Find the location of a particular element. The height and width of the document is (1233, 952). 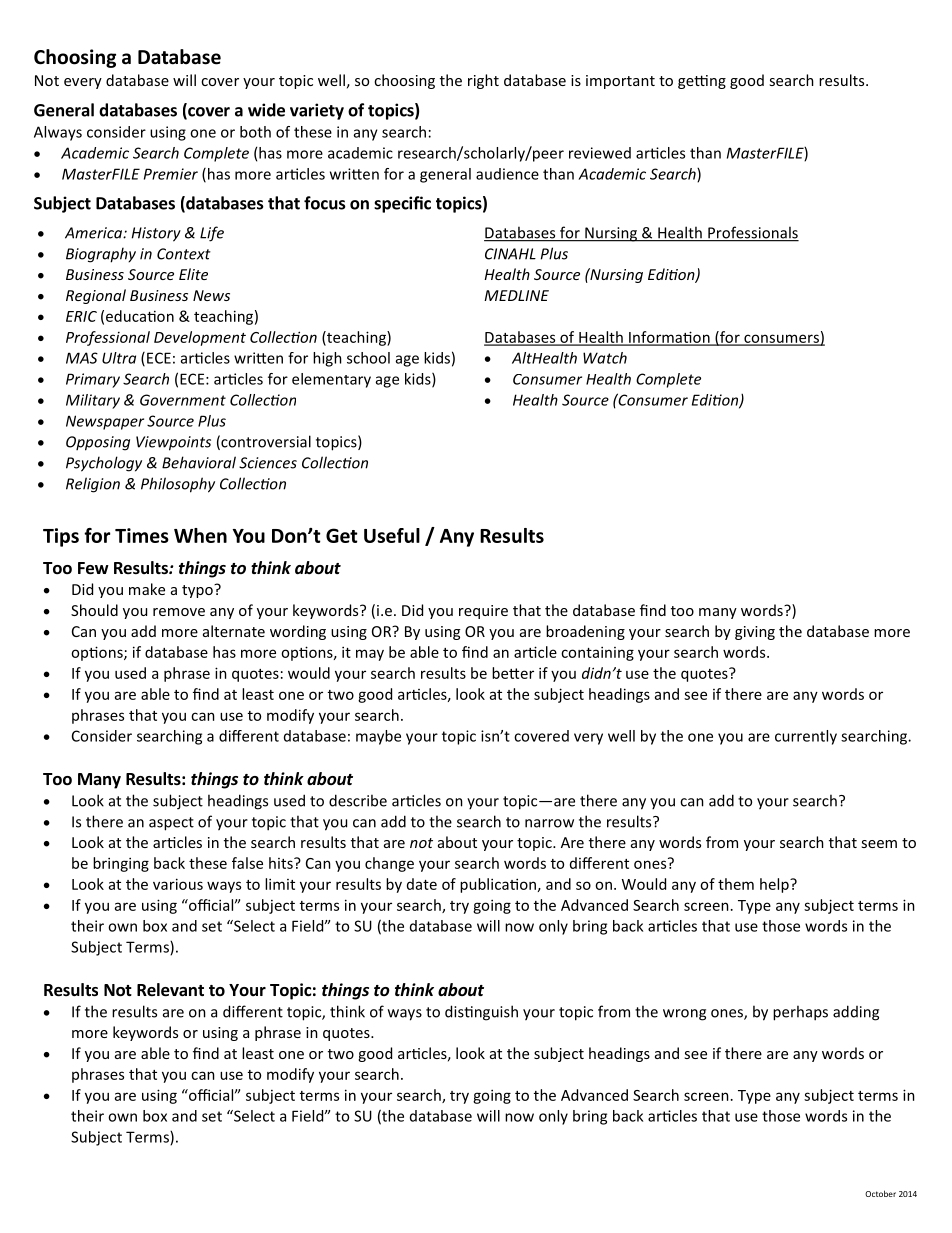

require is located at coordinates (483, 612).
